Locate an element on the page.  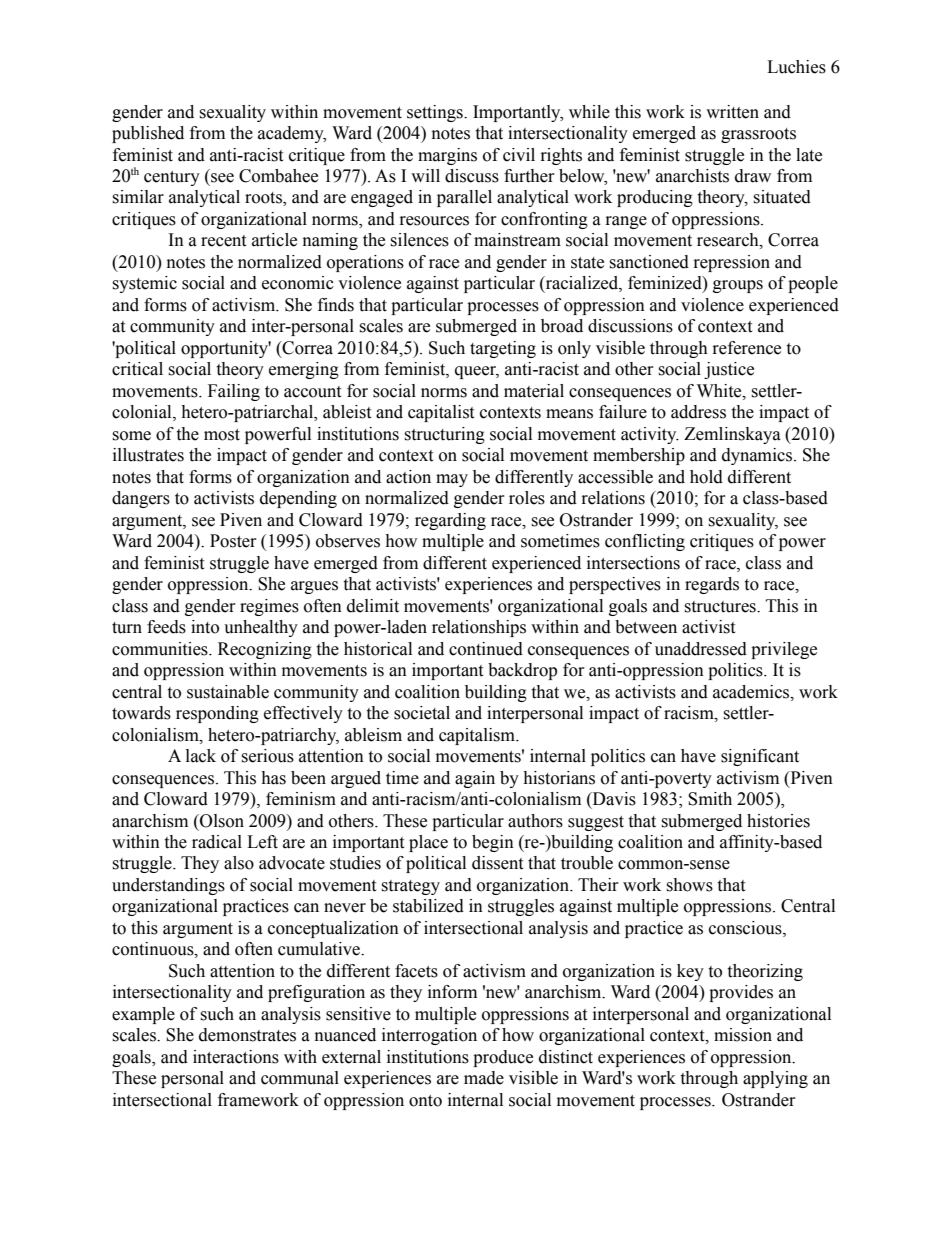
into is located at coordinates (205, 627).
